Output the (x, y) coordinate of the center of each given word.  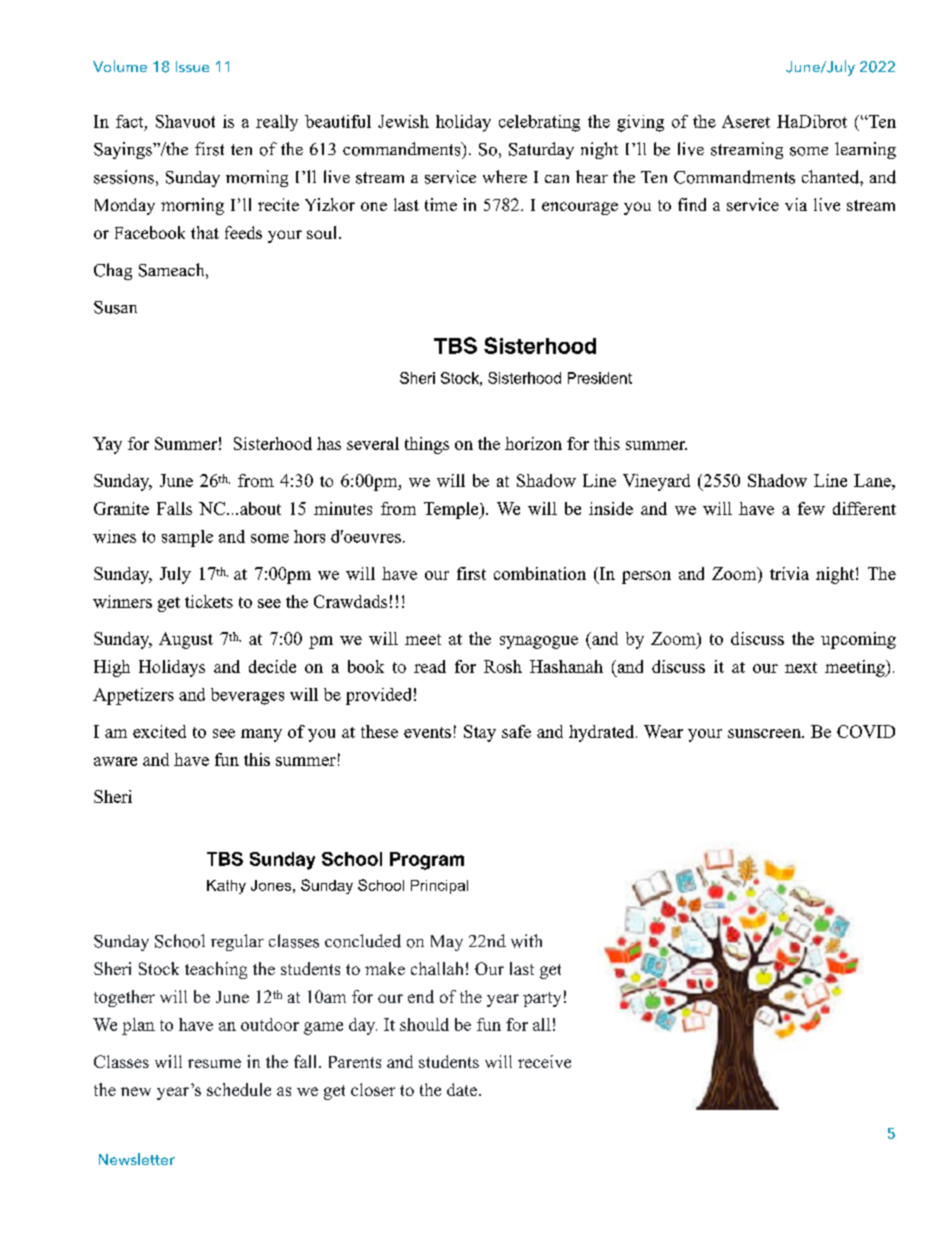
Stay (480, 733)
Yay (107, 445)
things (427, 445)
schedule (239, 1089)
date (463, 1089)
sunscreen (765, 733)
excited (159, 731)
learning (865, 150)
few (811, 508)
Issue (192, 66)
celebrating (539, 123)
